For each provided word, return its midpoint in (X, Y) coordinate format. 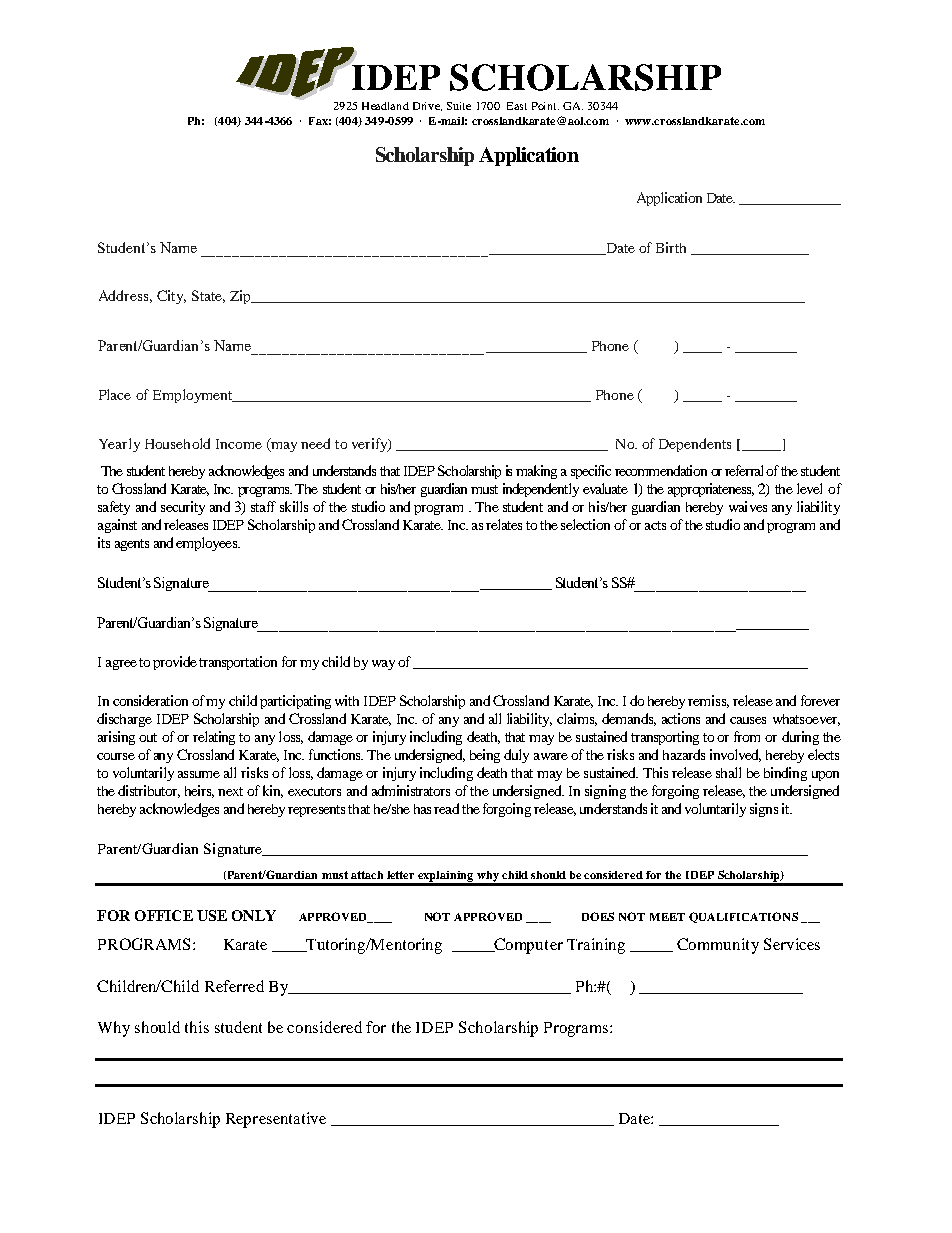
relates (504, 524)
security (183, 508)
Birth (671, 247)
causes (748, 720)
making (536, 472)
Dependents (695, 445)
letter (400, 875)
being (485, 756)
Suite (459, 106)
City (171, 297)
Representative (276, 1120)
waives (748, 506)
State (208, 296)
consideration (150, 700)
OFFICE (164, 915)
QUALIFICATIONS (743, 917)
